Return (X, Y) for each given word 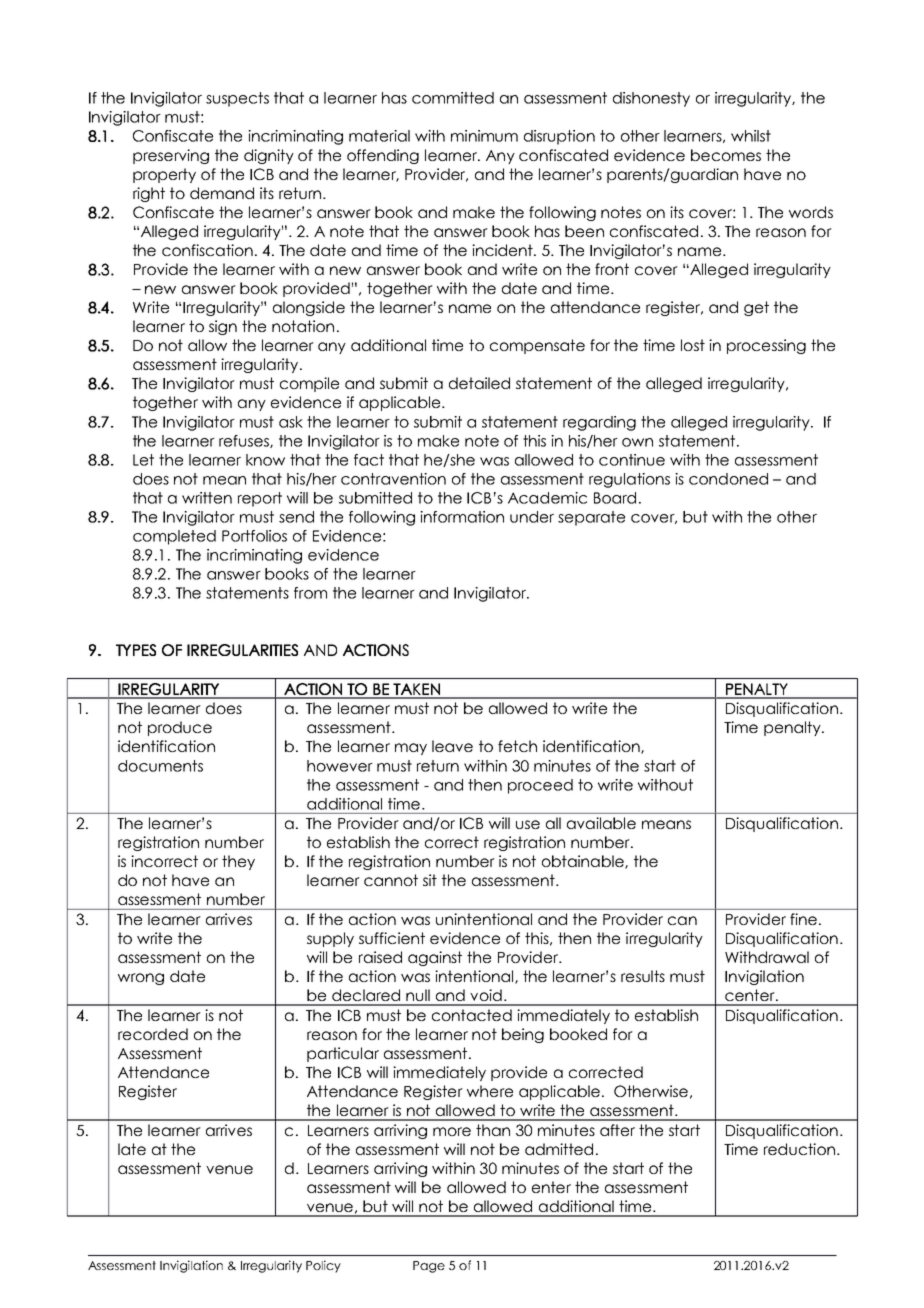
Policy (323, 1266)
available (601, 823)
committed (453, 98)
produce (180, 728)
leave (452, 746)
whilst (751, 136)
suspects (237, 99)
